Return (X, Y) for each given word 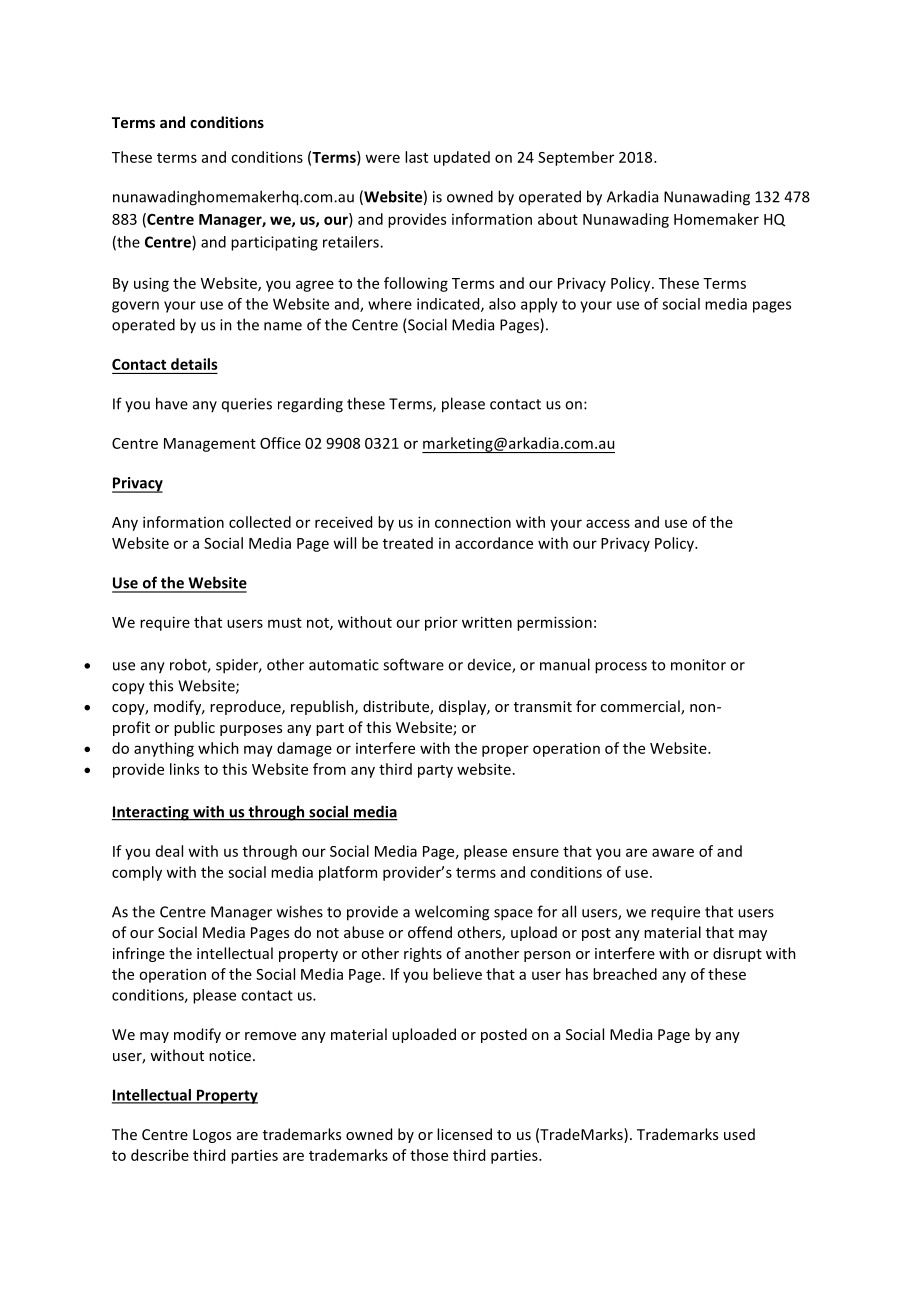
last (416, 157)
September (576, 158)
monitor (698, 665)
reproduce (246, 707)
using (151, 284)
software (413, 664)
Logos (212, 1136)
